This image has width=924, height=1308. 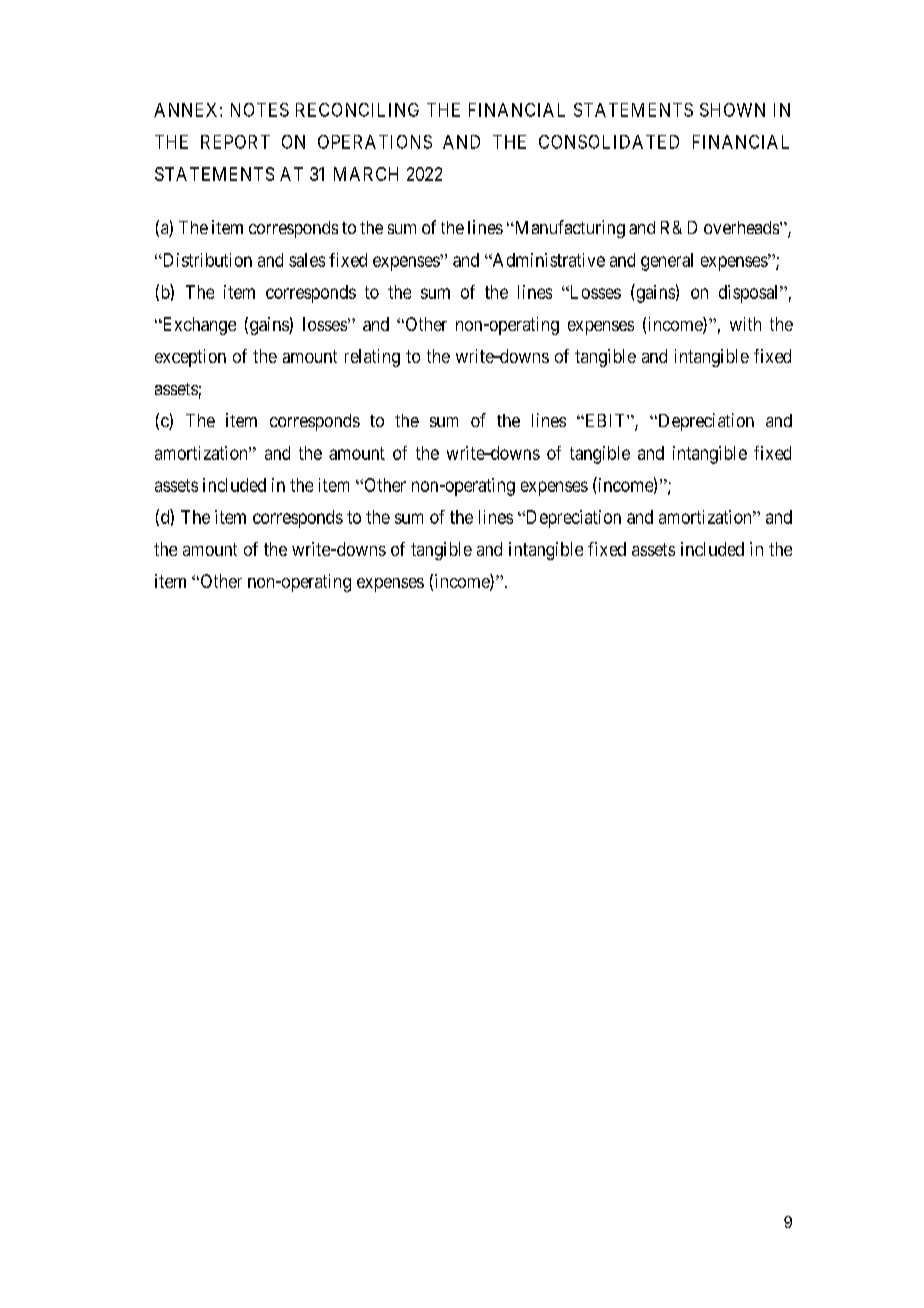 I want to click on with, so click(x=745, y=324).
